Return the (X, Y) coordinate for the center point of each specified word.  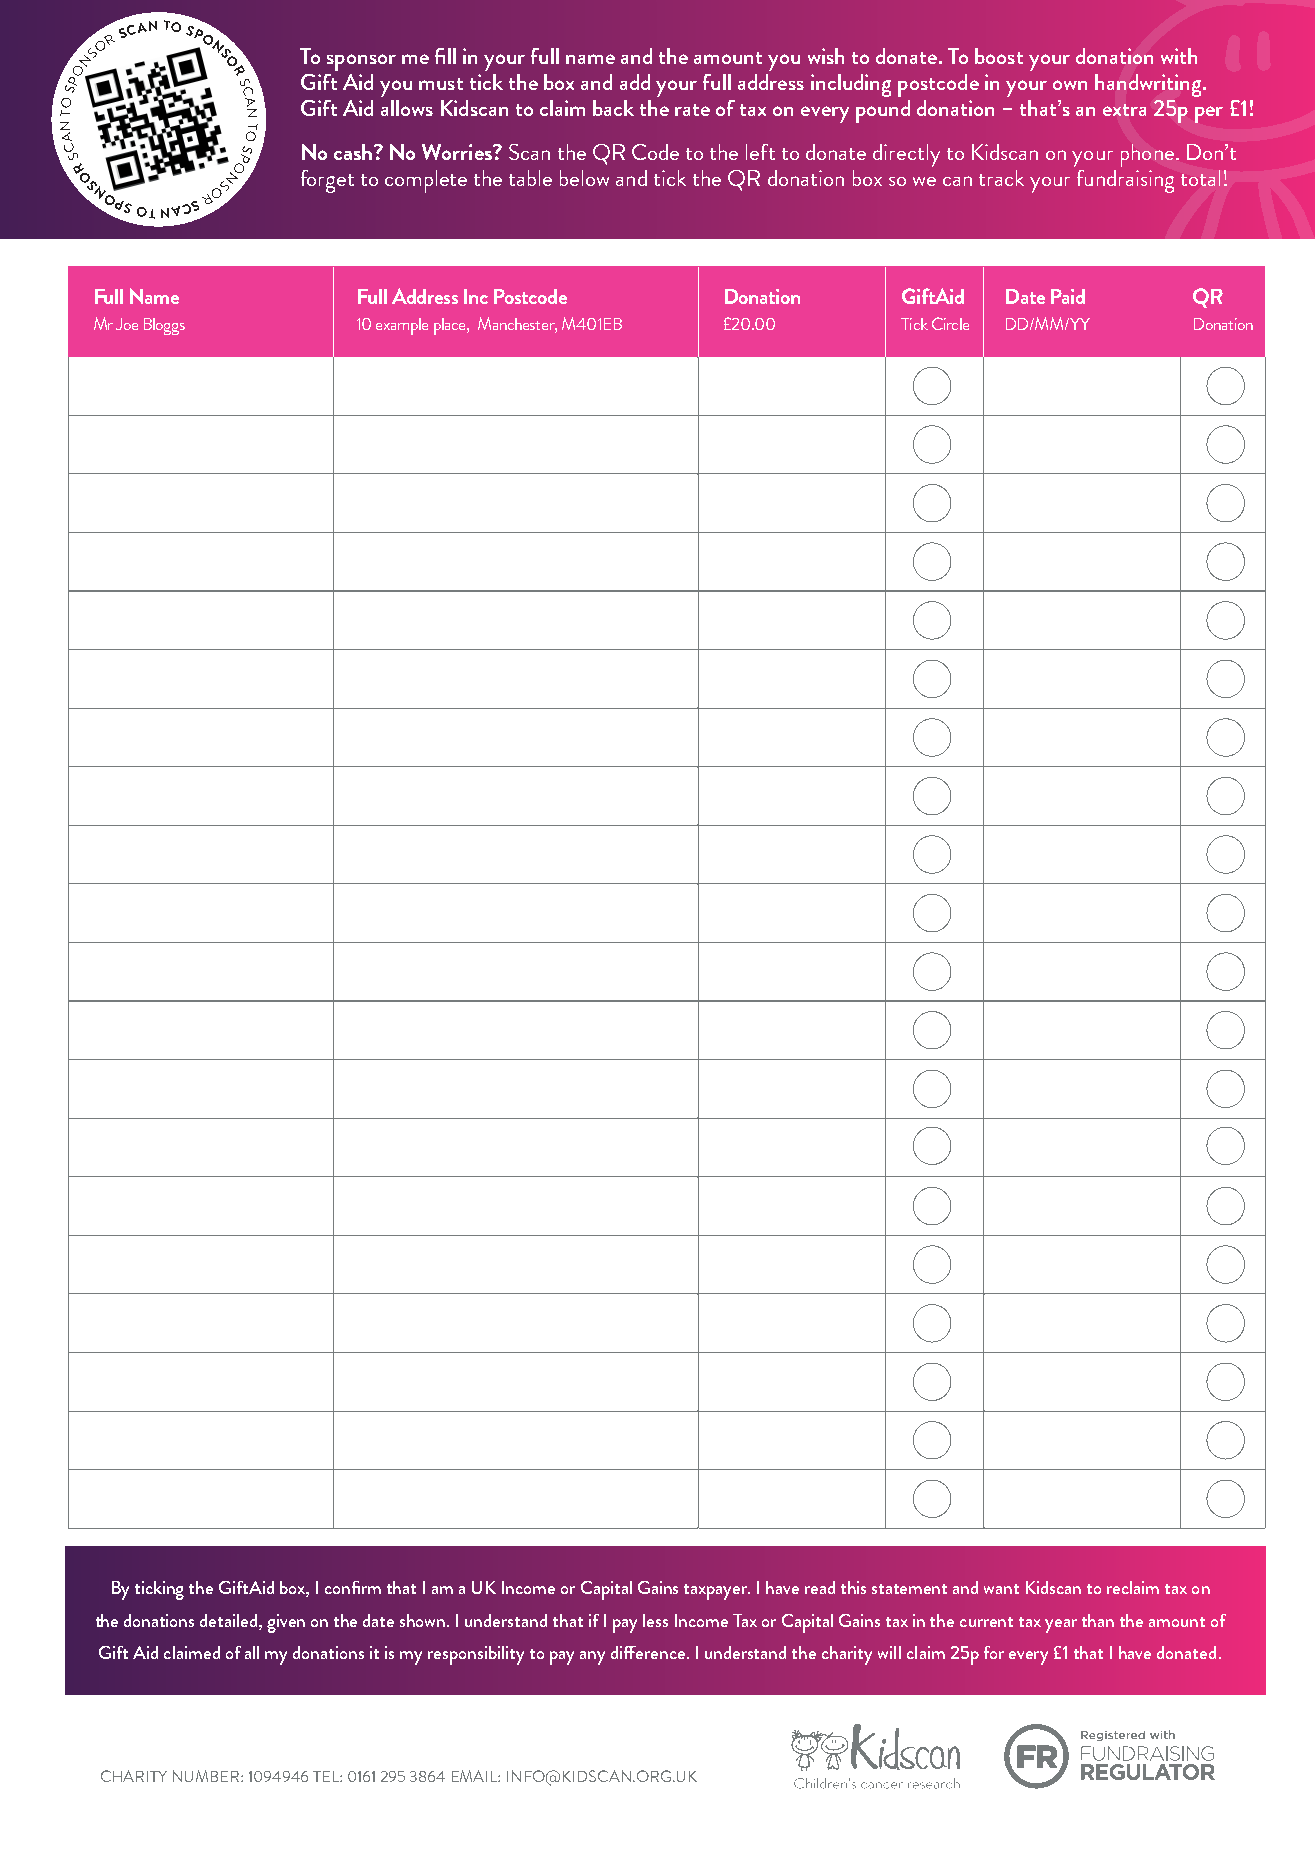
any (592, 1658)
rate (692, 110)
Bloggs (164, 326)
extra (1124, 110)
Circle (950, 323)
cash (354, 152)
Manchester (517, 325)
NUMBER (207, 1776)
